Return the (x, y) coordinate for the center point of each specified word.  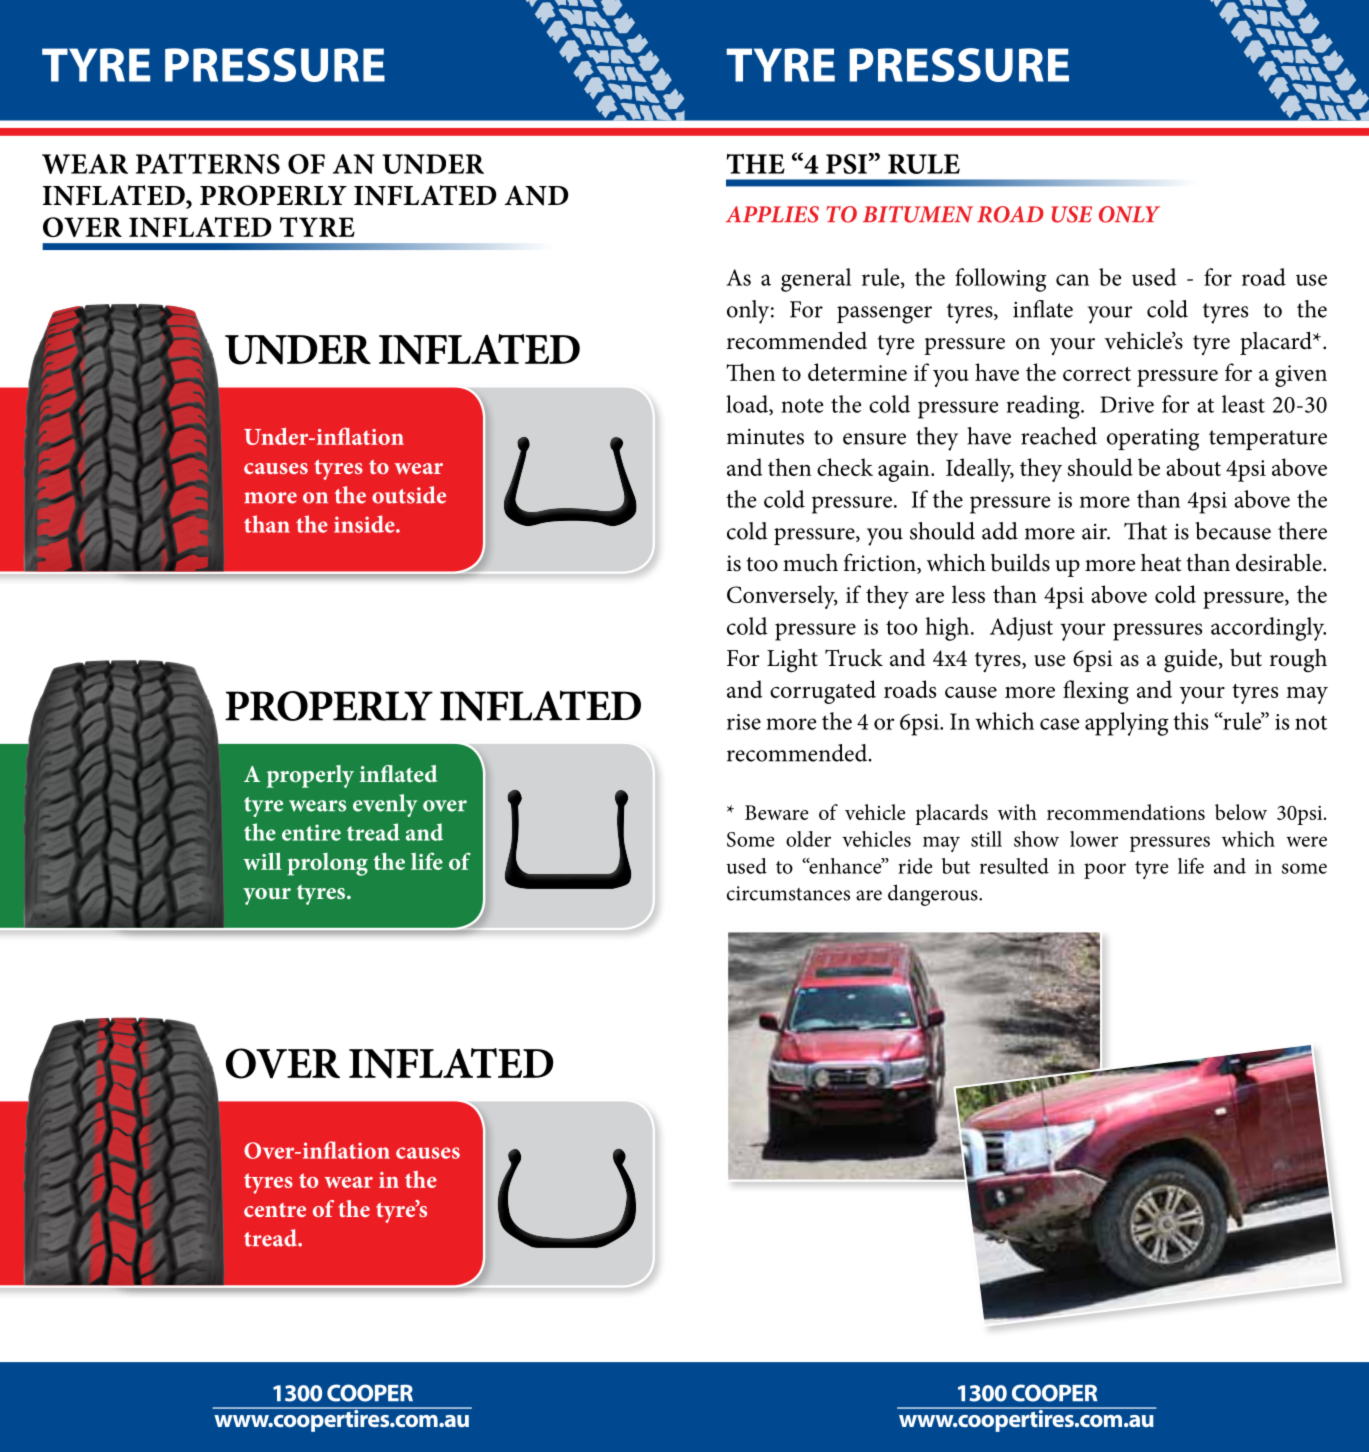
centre (275, 1210)
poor (1105, 871)
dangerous (934, 895)
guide (1192, 661)
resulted (1014, 866)
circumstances (788, 893)
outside (409, 495)
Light (792, 660)
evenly (385, 805)
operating (1153, 440)
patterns (208, 163)
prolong (327, 864)
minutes (765, 436)
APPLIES (772, 214)
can (1072, 280)
